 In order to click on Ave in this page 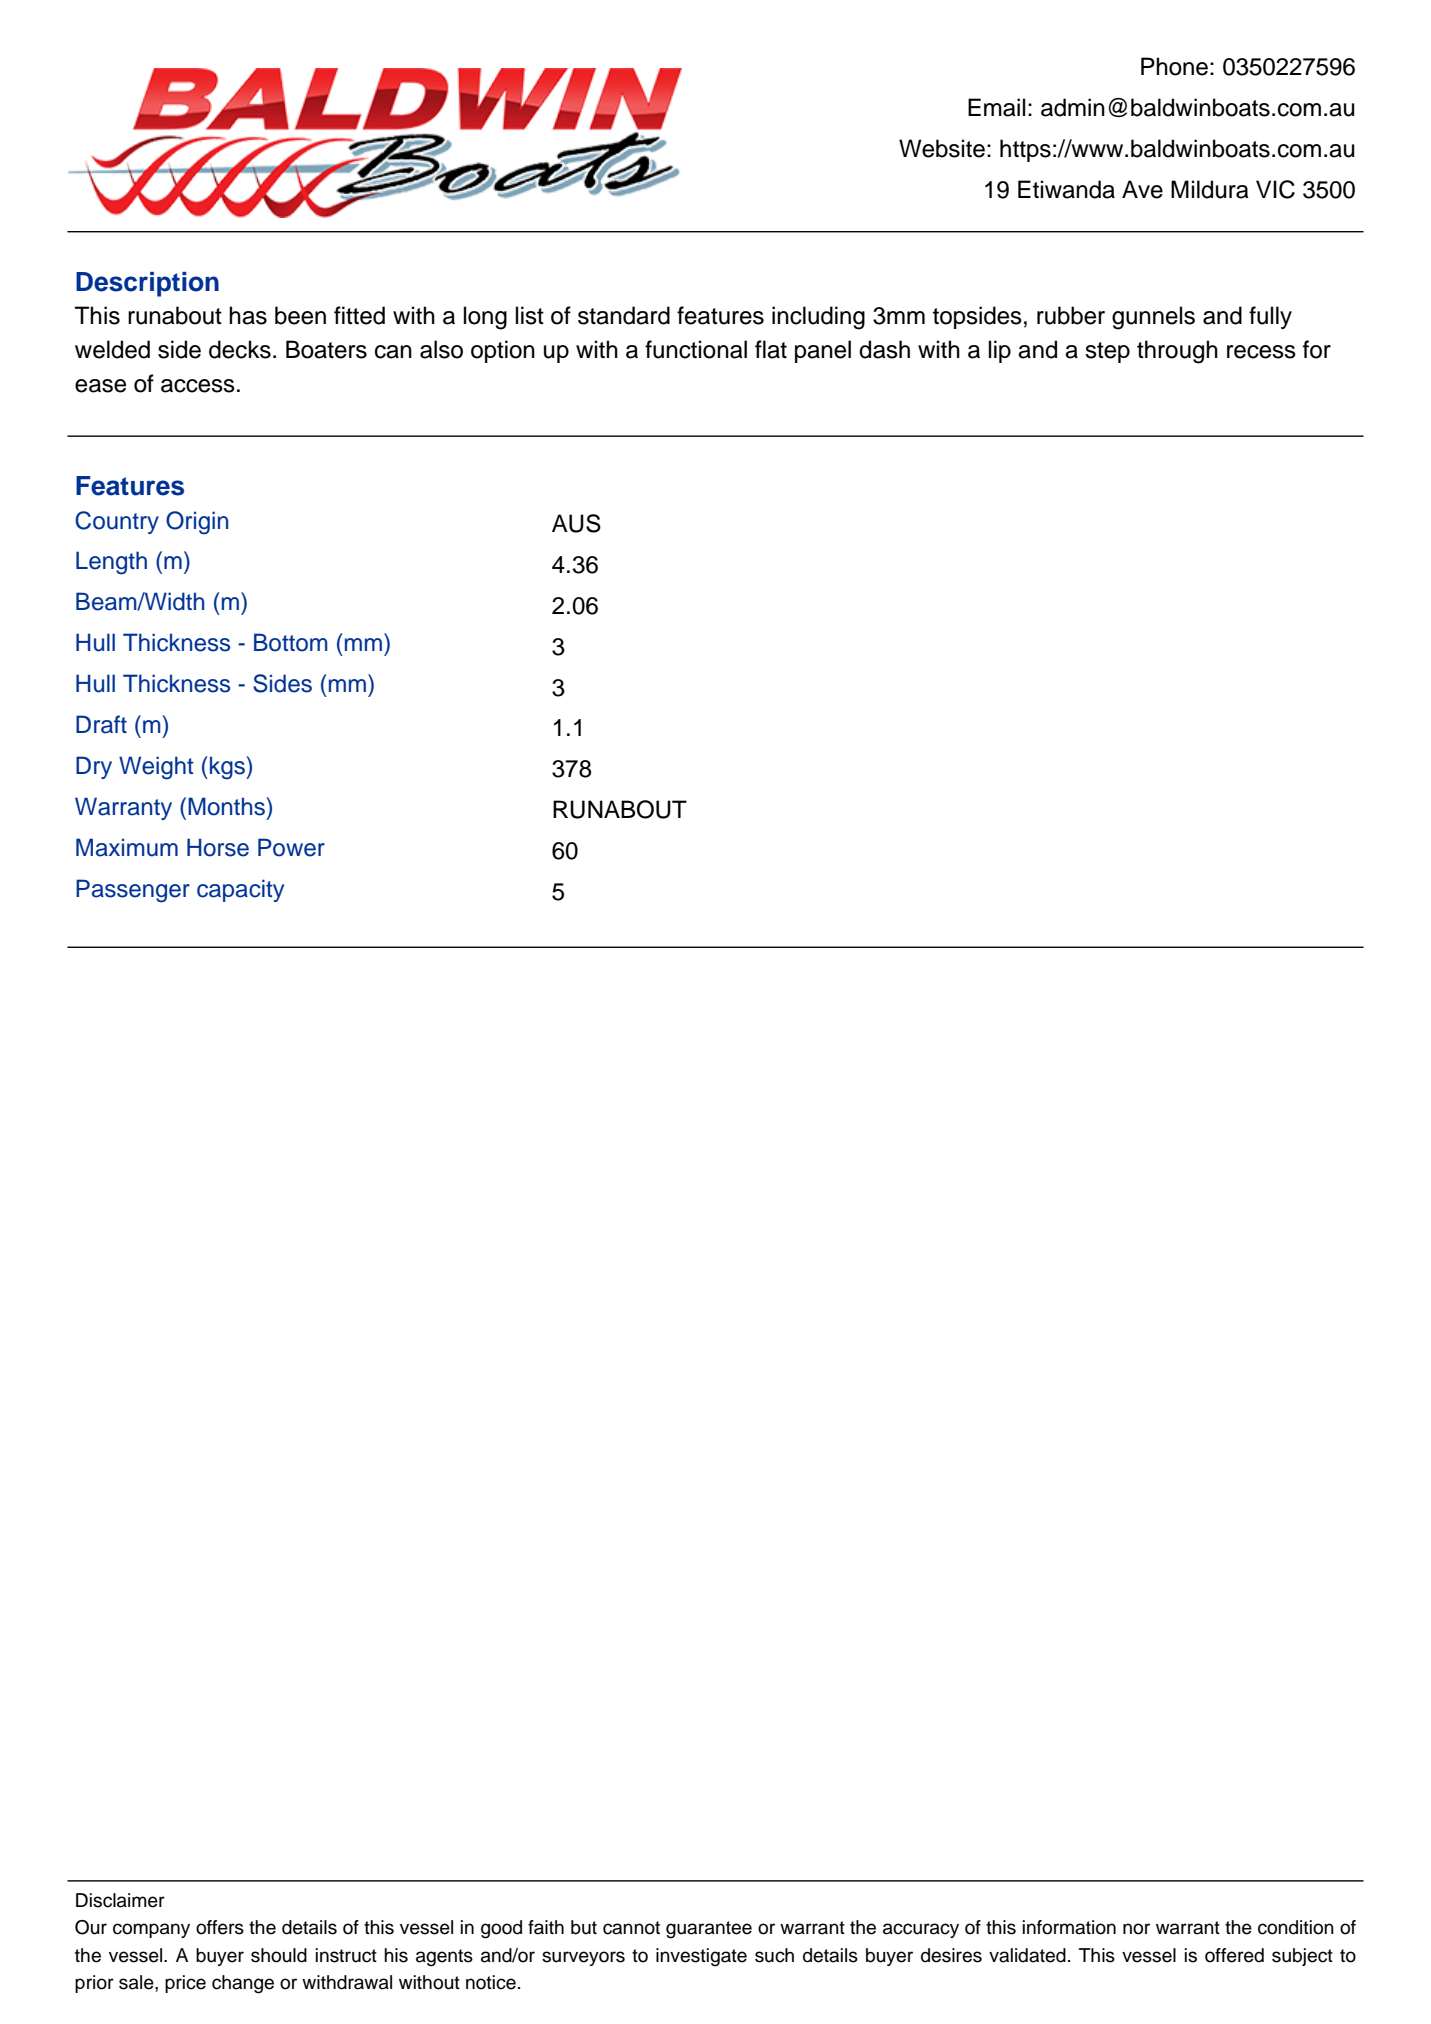, I will do `click(1142, 189)`.
